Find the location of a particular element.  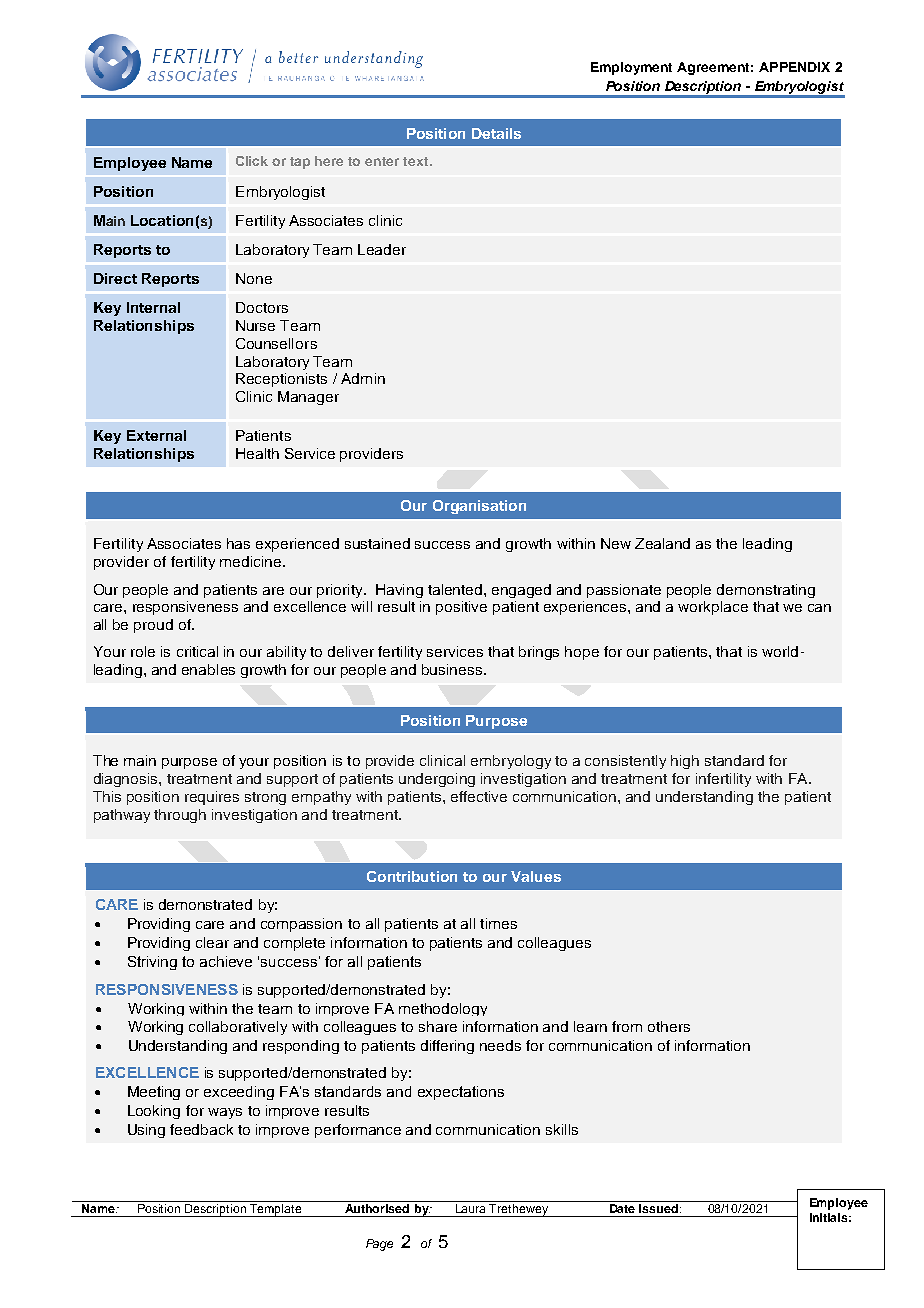

Details is located at coordinates (496, 133).
